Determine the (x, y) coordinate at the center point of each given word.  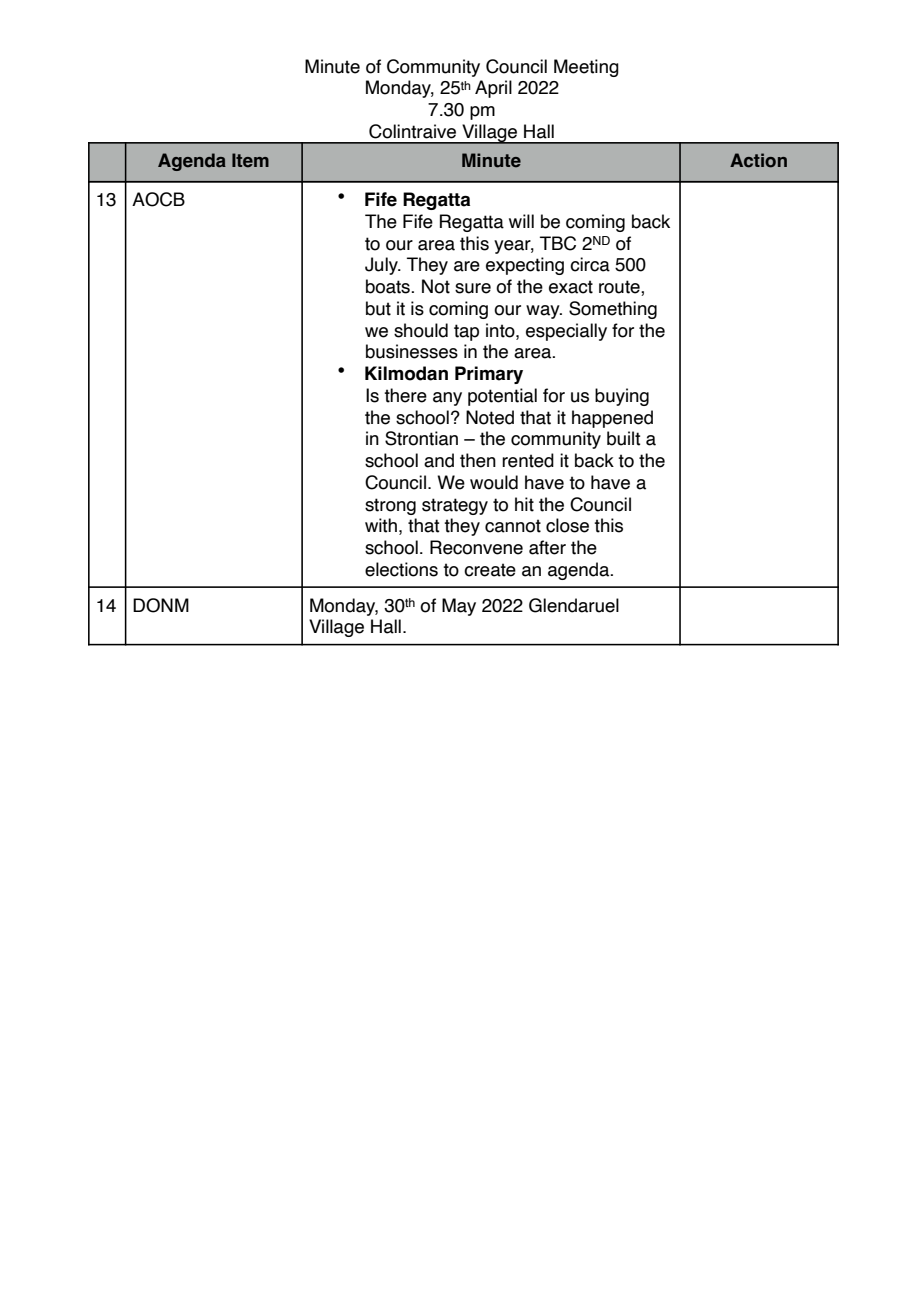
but (378, 308)
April (493, 89)
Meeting (586, 68)
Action (758, 160)
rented (528, 460)
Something (613, 310)
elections (401, 569)
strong (390, 506)
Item (250, 160)
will (521, 221)
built (624, 438)
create (490, 570)
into (501, 330)
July (382, 266)
